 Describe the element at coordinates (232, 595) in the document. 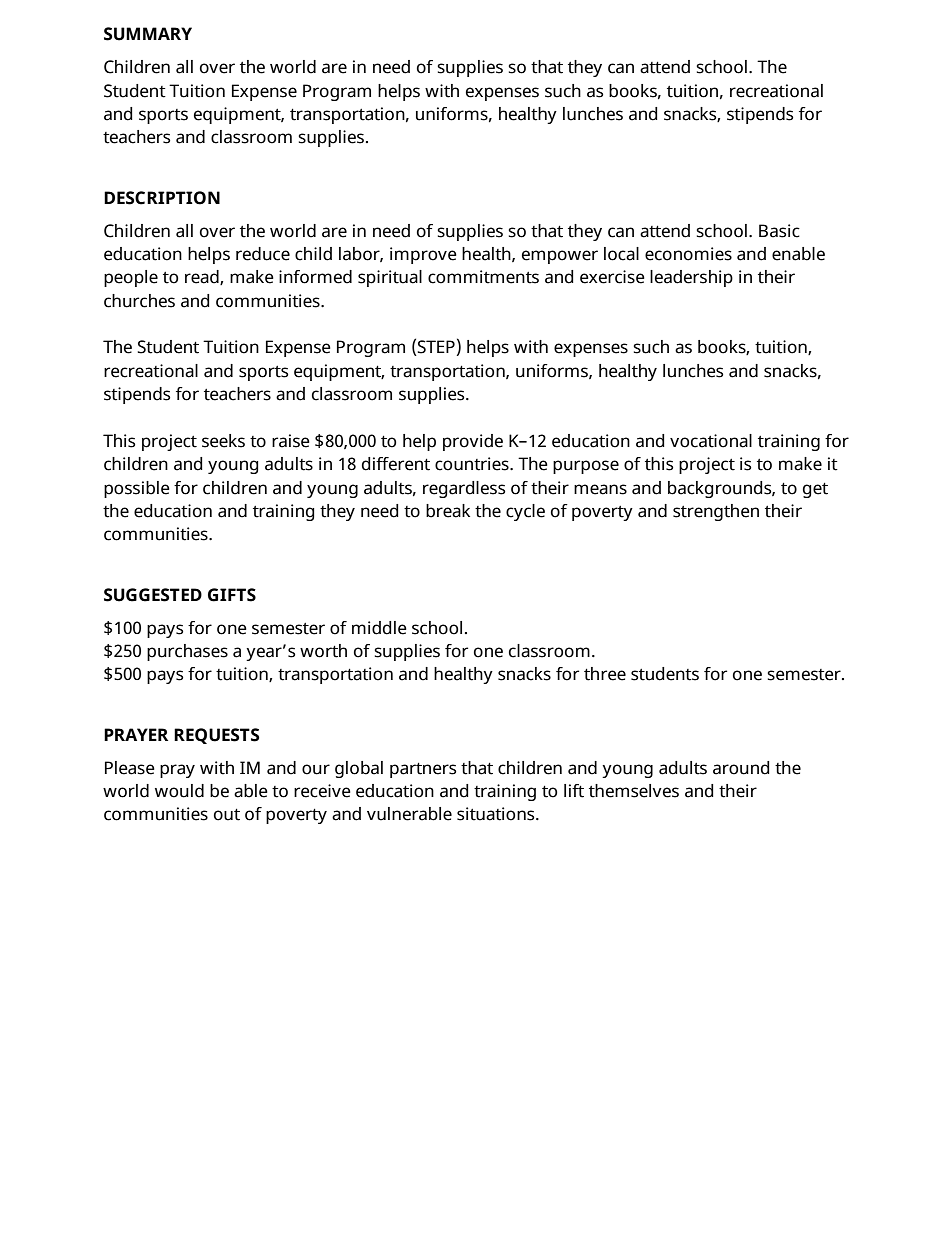

I see `GIFTS` at that location.
